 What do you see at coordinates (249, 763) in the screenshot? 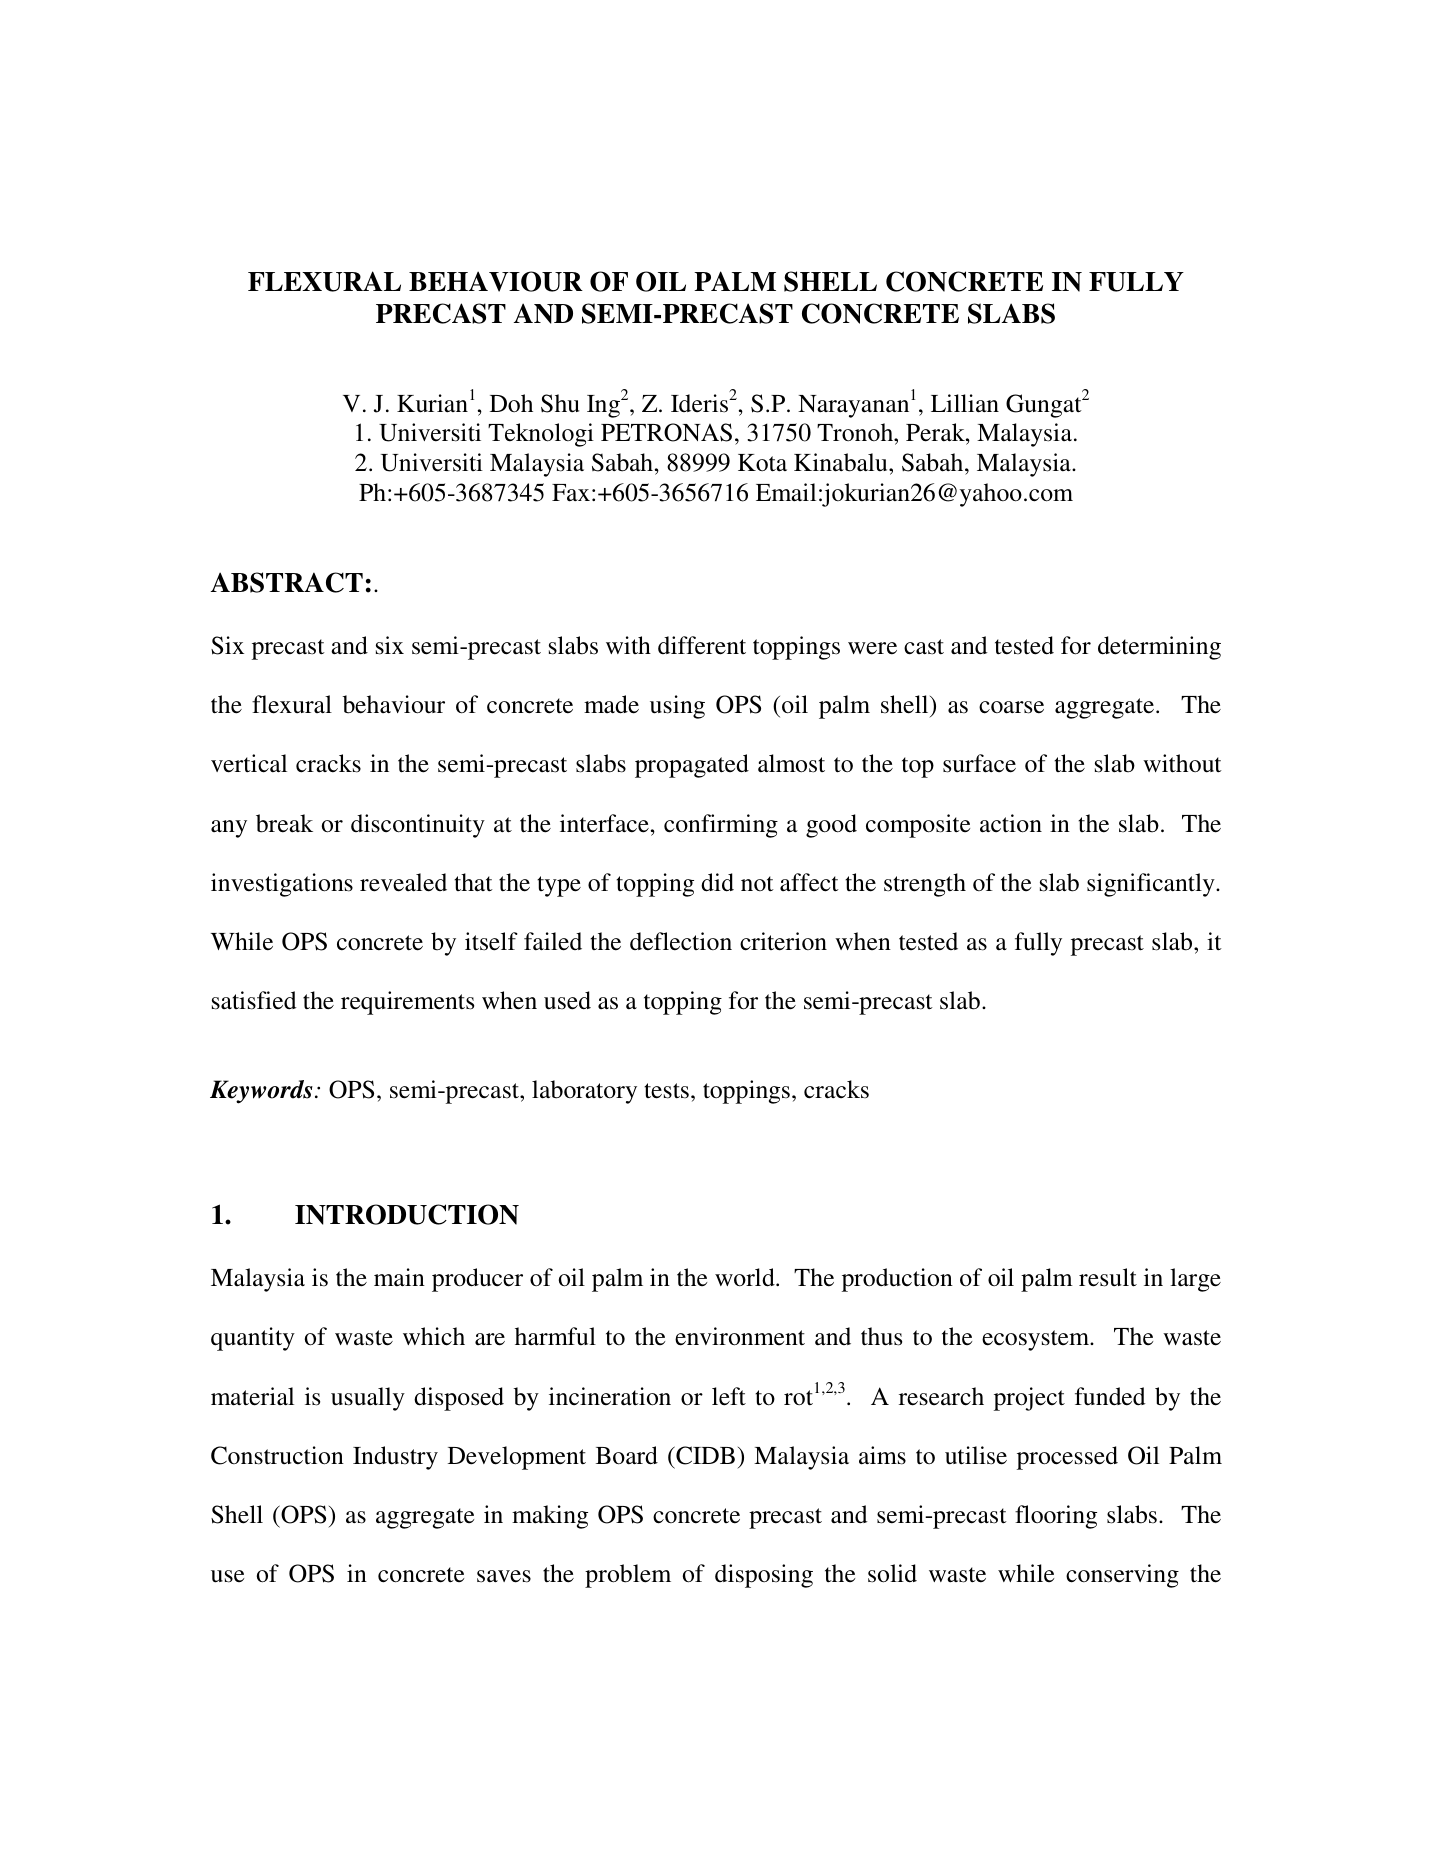
I see `vertical` at bounding box center [249, 763].
